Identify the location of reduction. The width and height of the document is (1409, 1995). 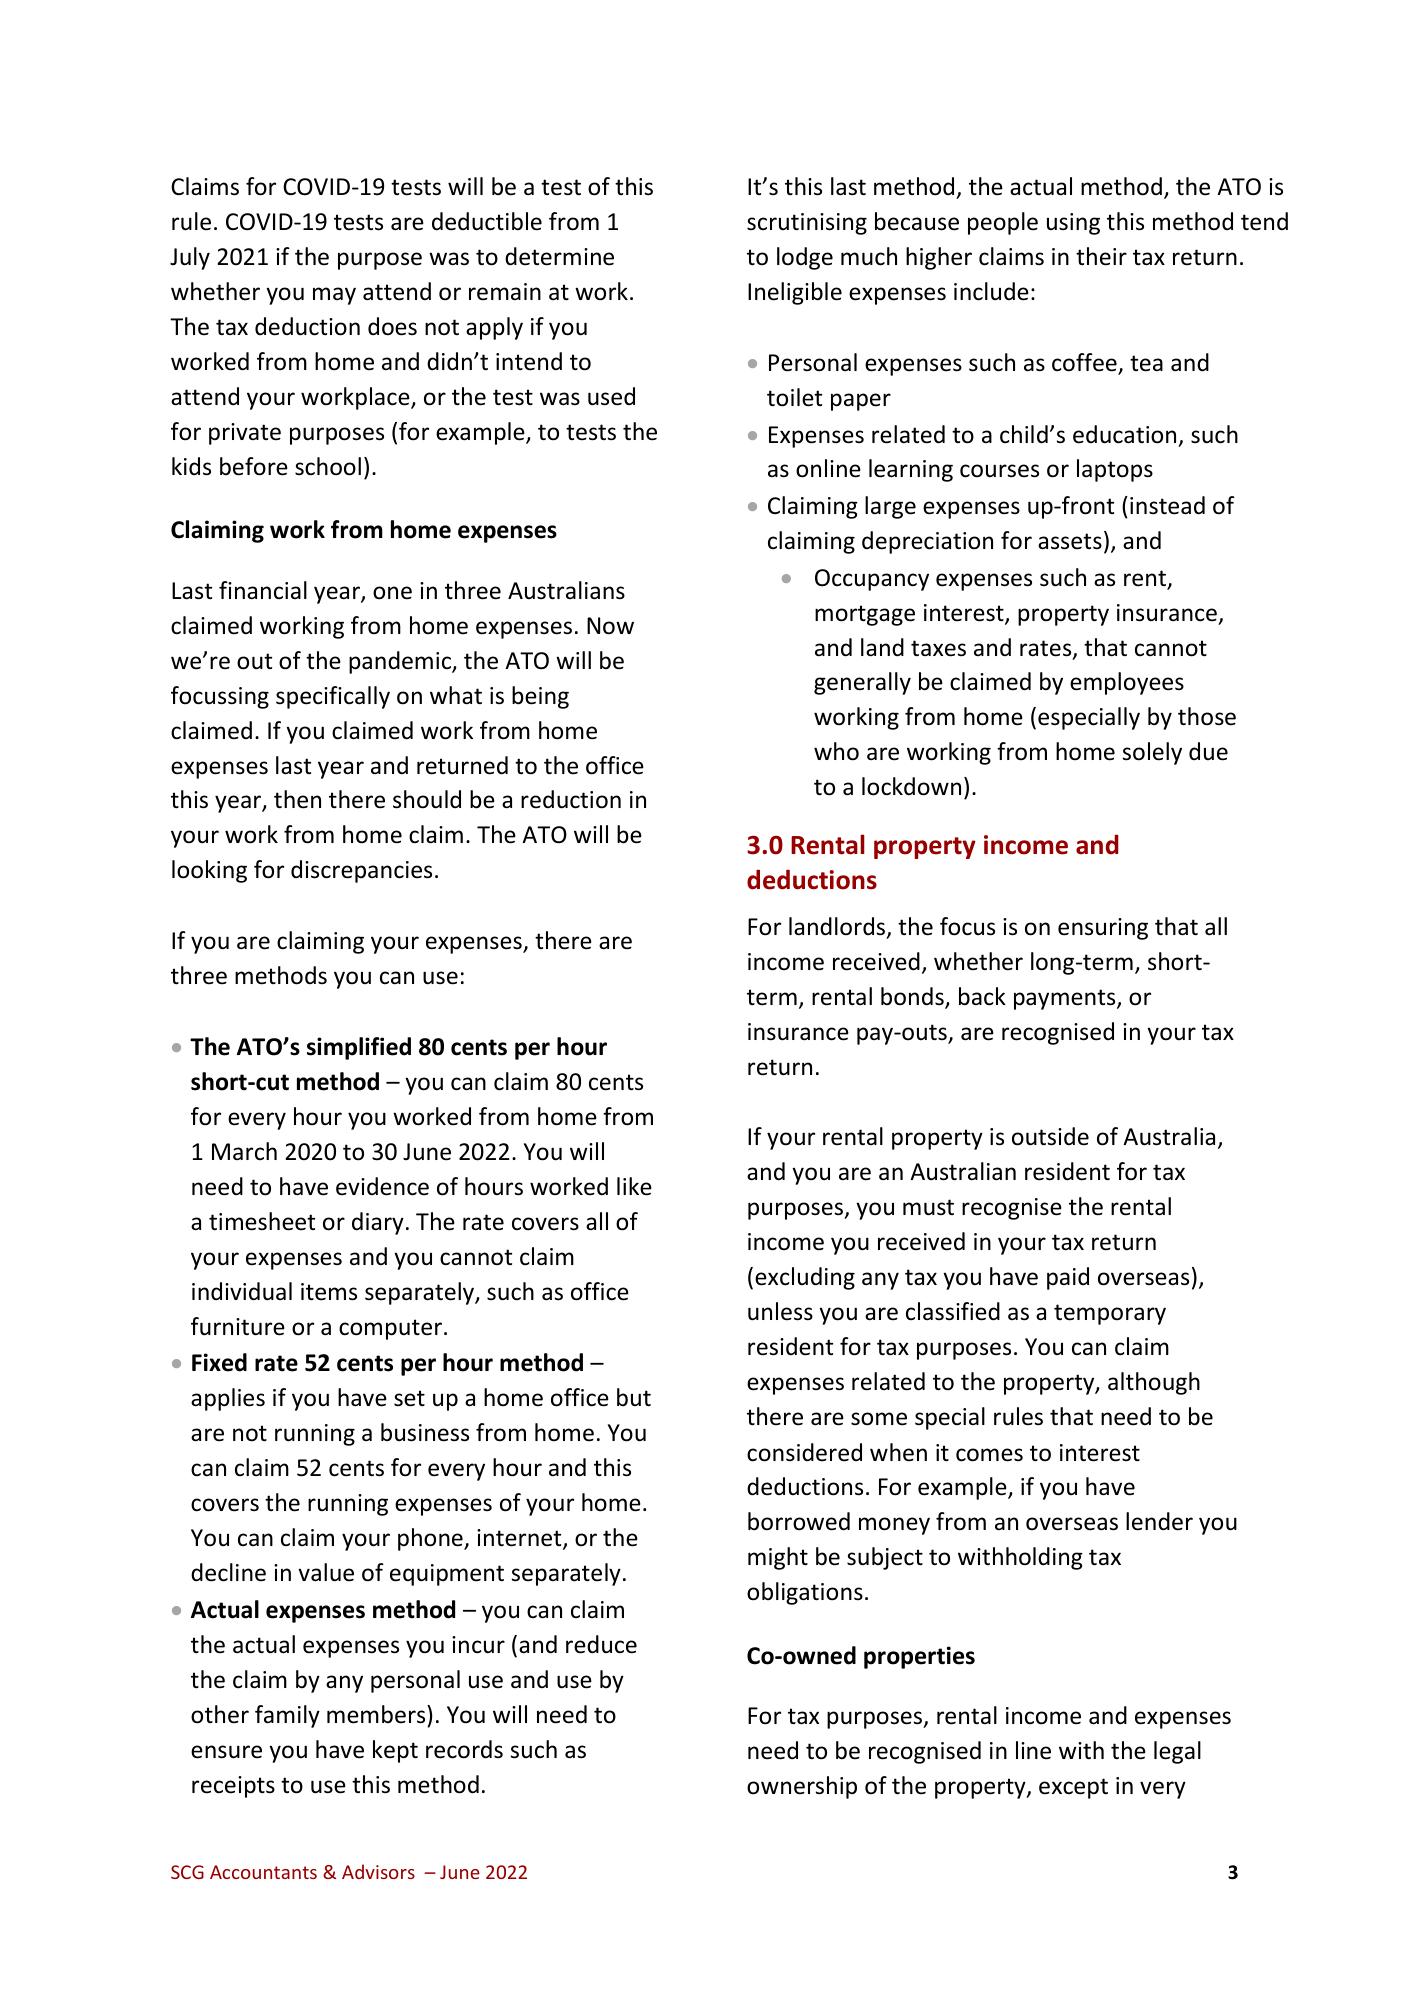
(571, 799).
